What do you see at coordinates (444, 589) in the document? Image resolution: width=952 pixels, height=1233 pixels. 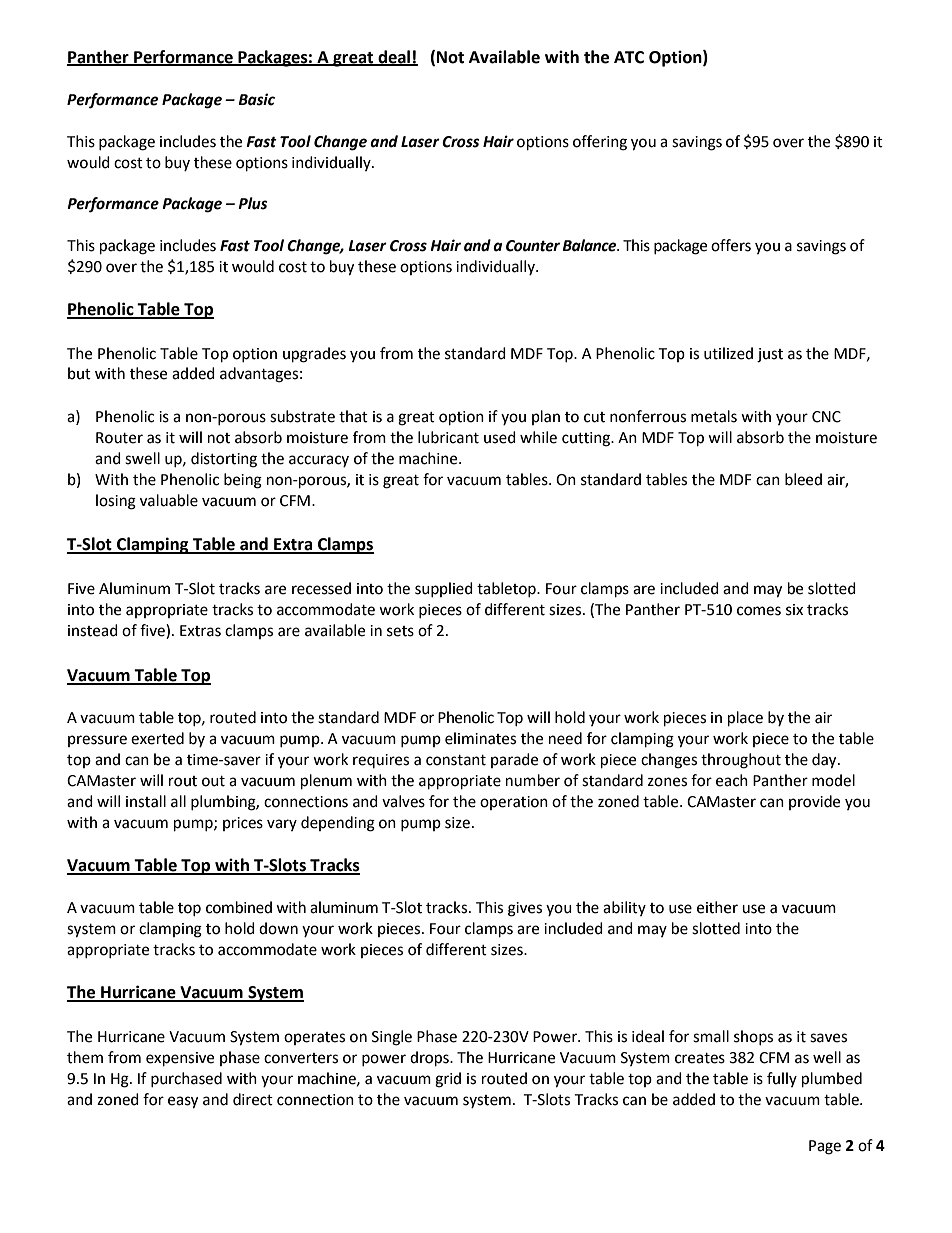 I see `supplied` at bounding box center [444, 589].
